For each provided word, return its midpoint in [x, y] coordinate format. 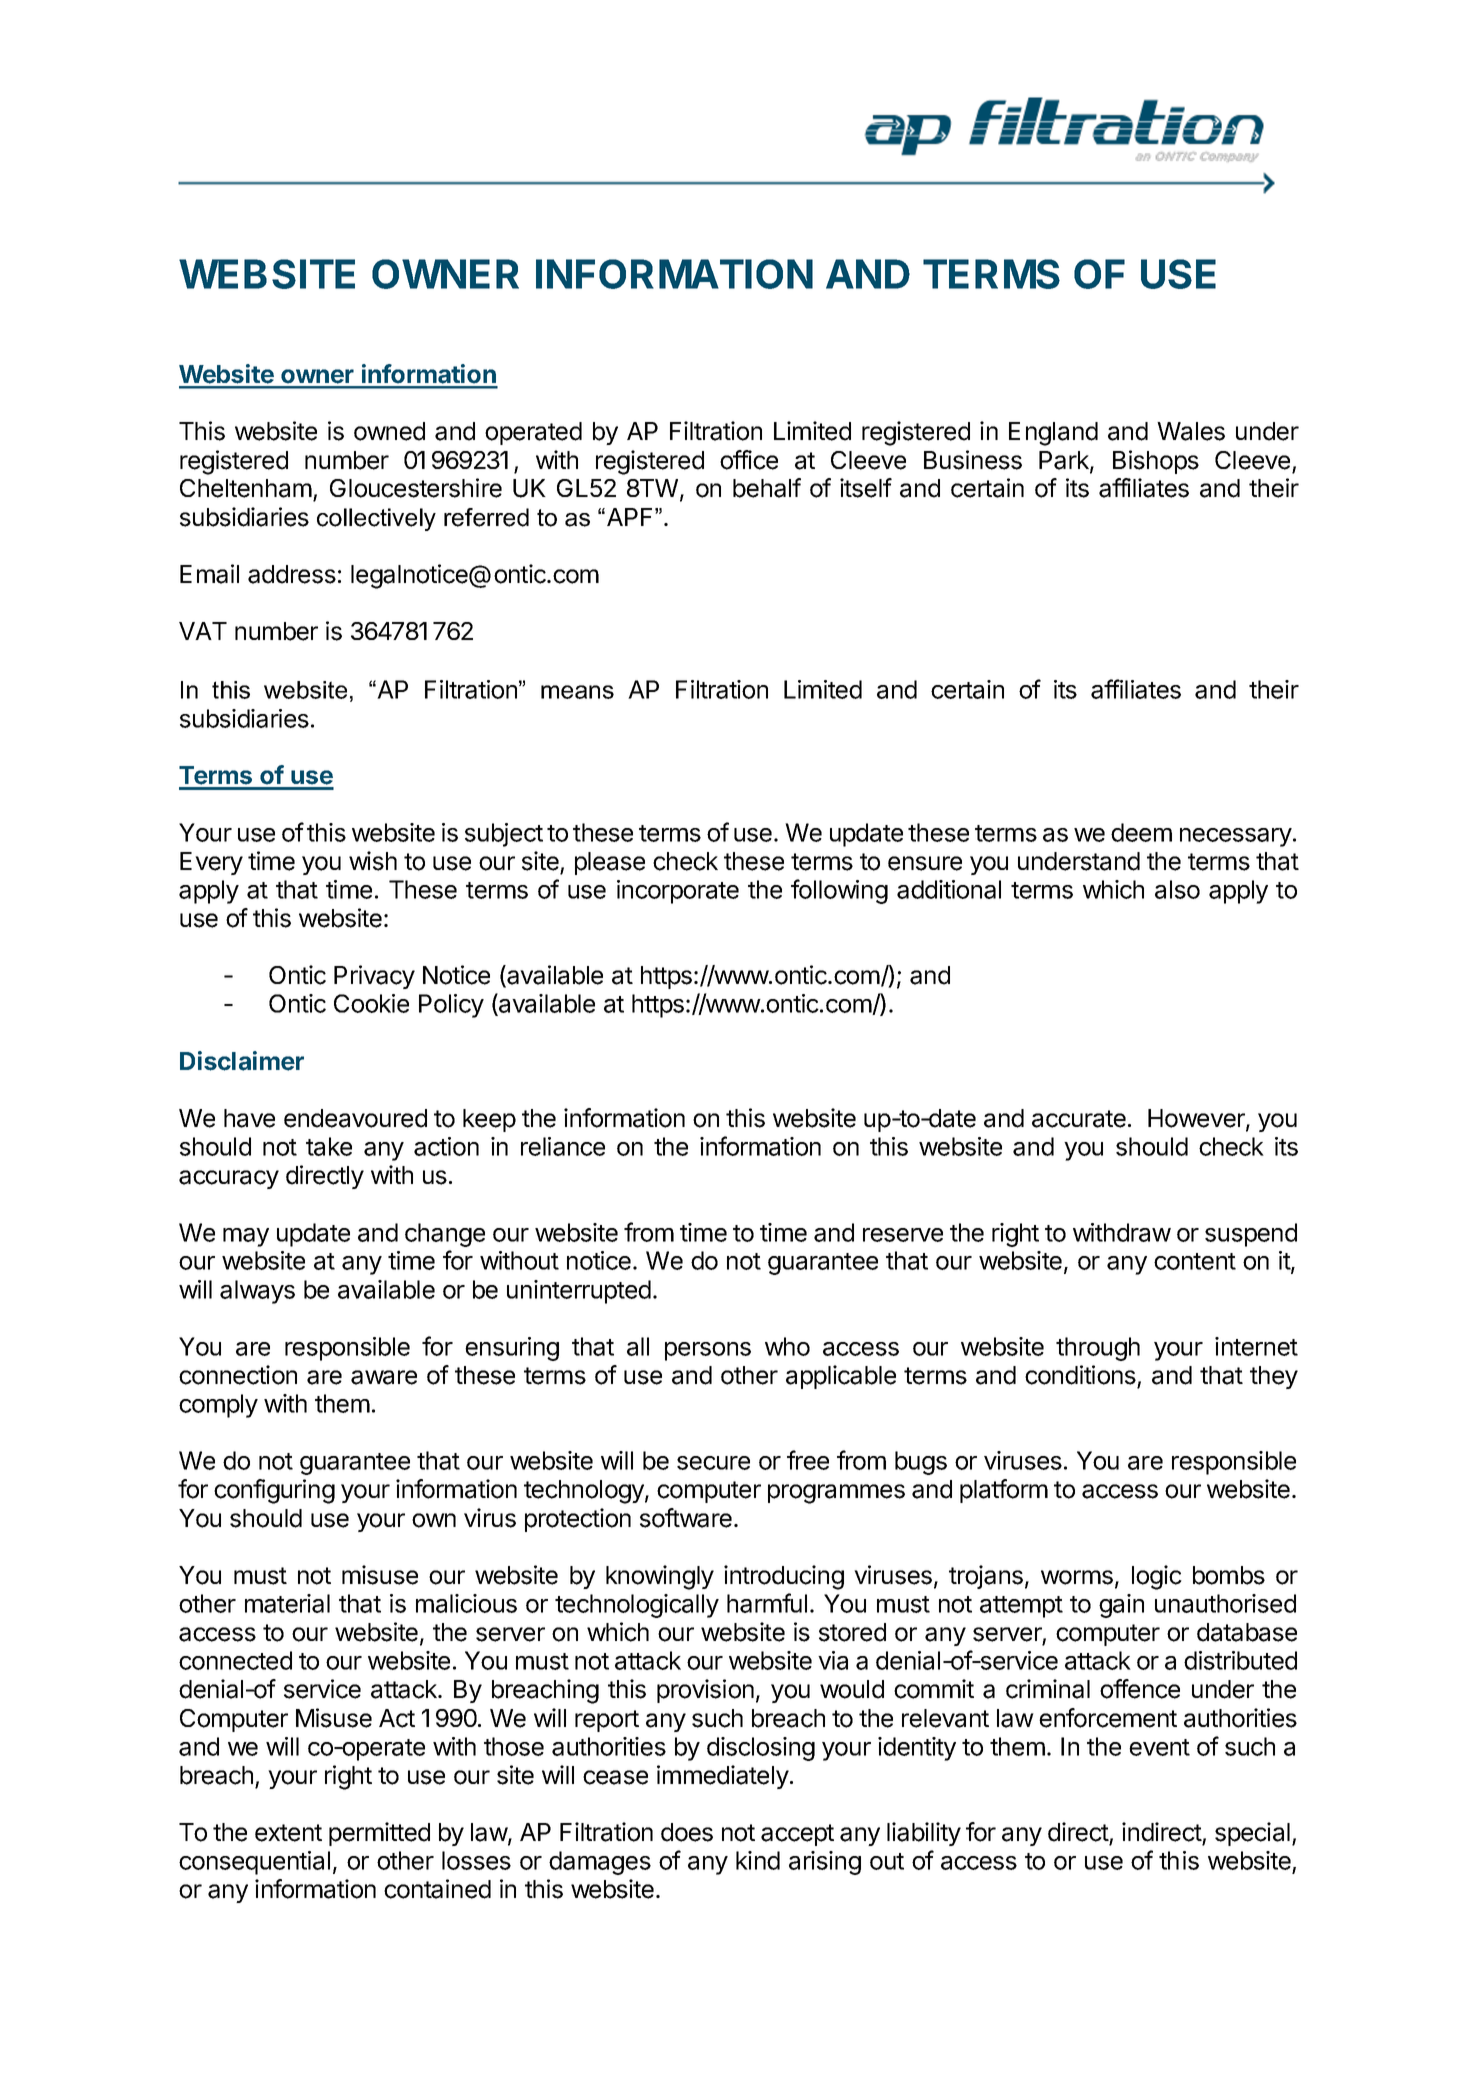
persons [708, 1351]
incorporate [678, 892]
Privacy [374, 977]
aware [384, 1377]
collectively [376, 519]
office [749, 460]
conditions [1080, 1375]
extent [288, 1833]
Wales [1191, 431]
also [1177, 889]
